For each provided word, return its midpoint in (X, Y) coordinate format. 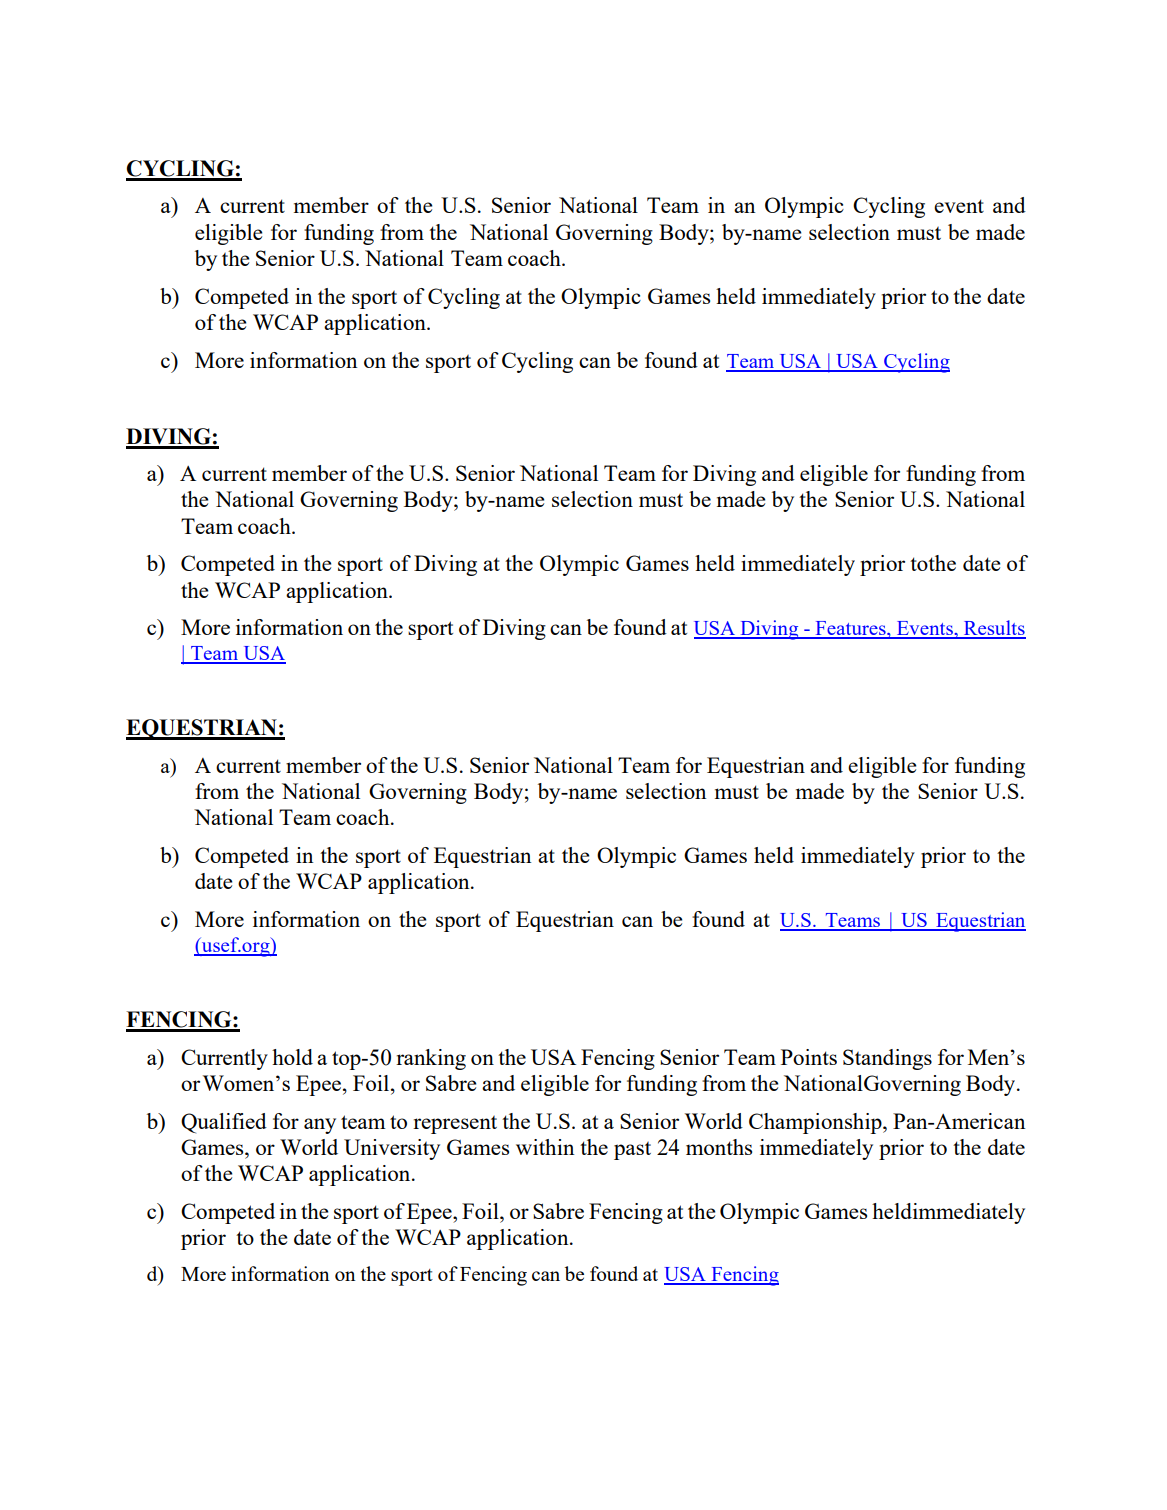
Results (993, 629)
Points (809, 1057)
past (632, 1151)
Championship (816, 1123)
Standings (887, 1059)
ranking (431, 1059)
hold (292, 1057)
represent (455, 1125)
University (392, 1149)
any (320, 1126)
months (719, 1147)
